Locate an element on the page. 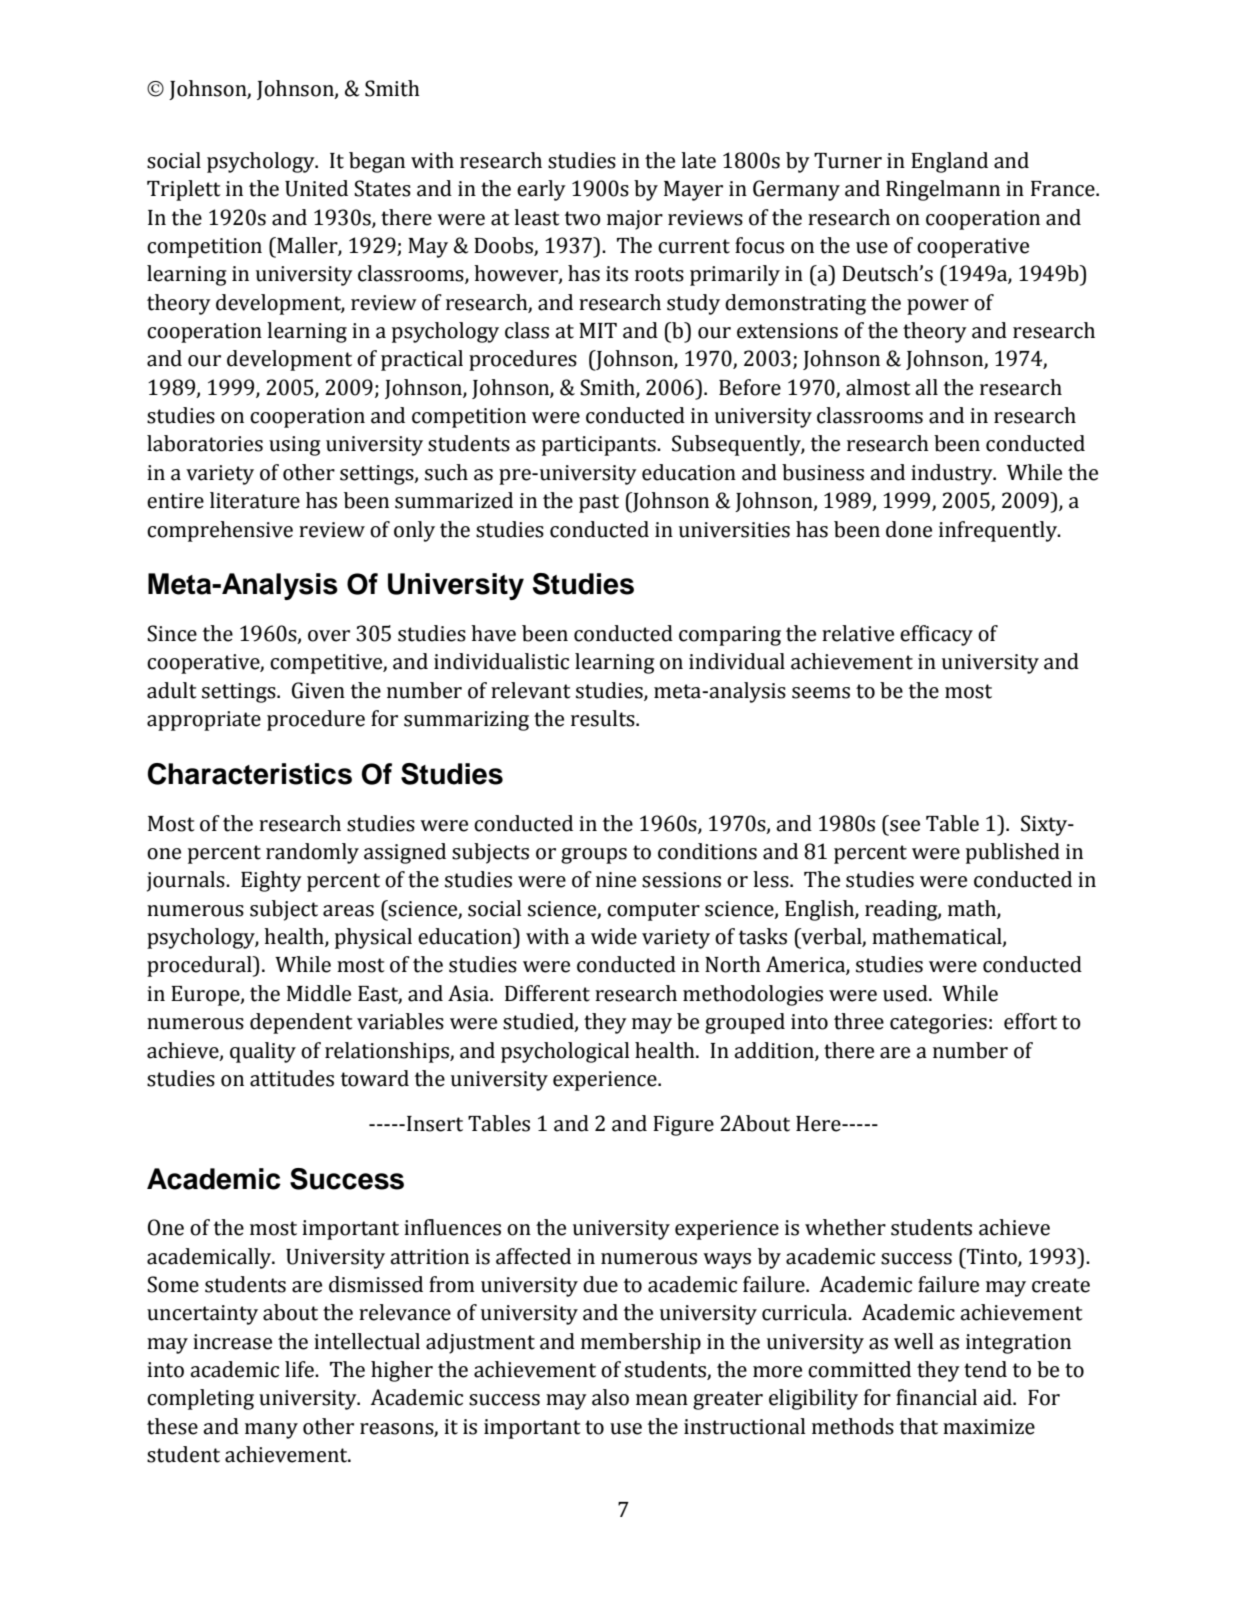  Figure is located at coordinates (683, 1126).
